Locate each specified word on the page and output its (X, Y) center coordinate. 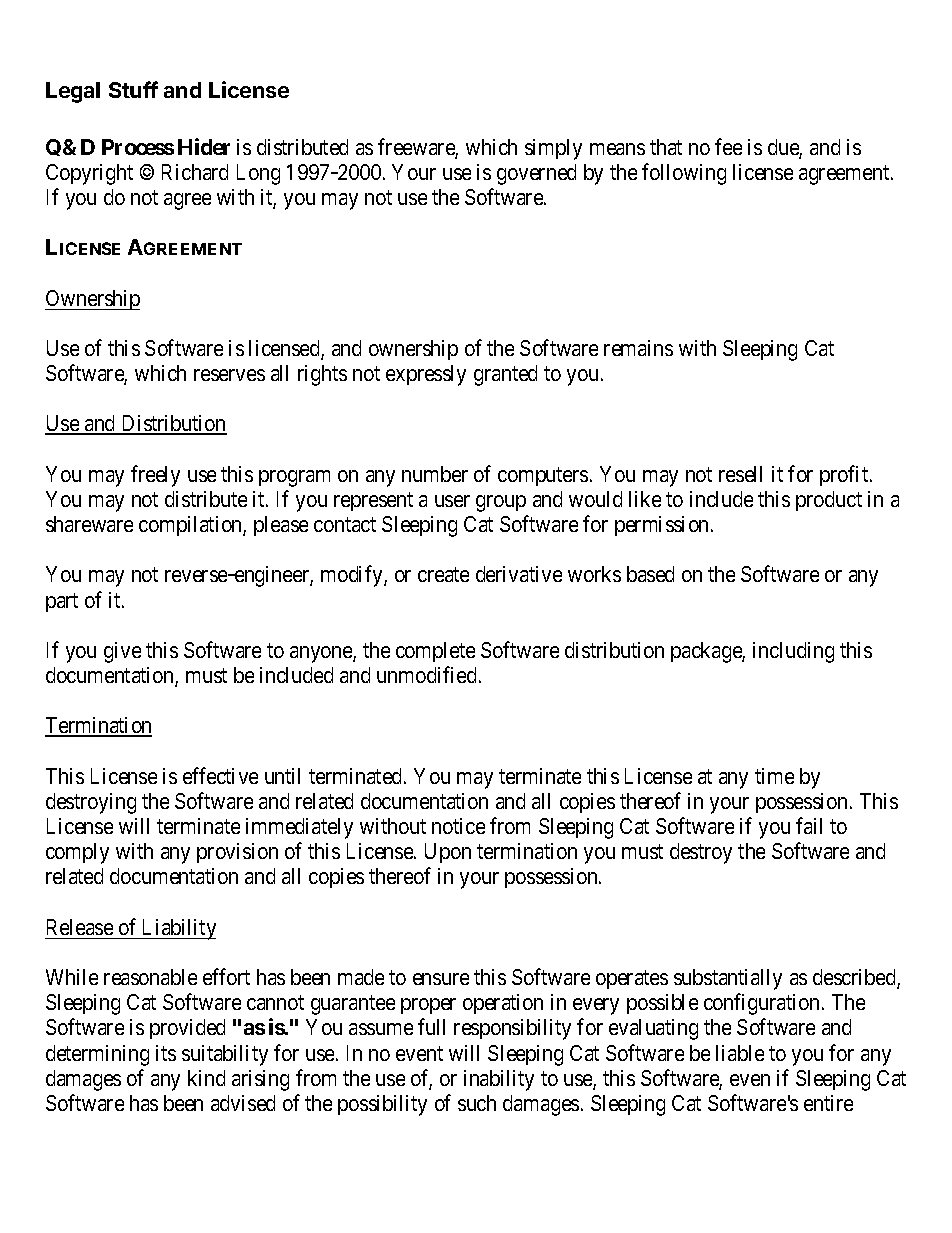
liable (740, 1053)
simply (553, 149)
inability (499, 1080)
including (793, 652)
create (443, 574)
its (166, 1053)
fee (728, 146)
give (122, 652)
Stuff (133, 89)
